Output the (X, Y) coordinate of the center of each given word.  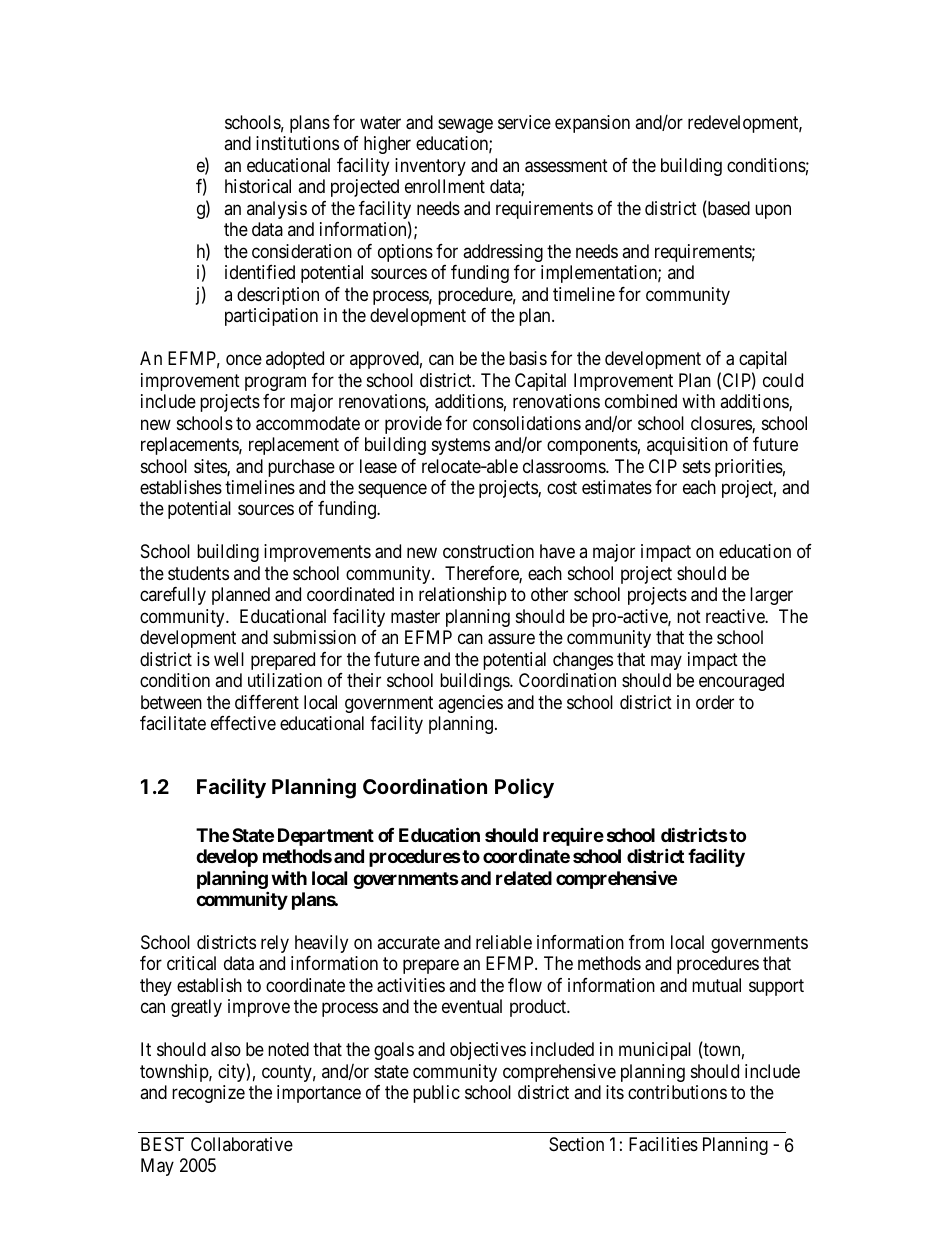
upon (773, 211)
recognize (208, 1094)
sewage (465, 125)
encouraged (741, 682)
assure (511, 639)
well (229, 659)
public (436, 1094)
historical (258, 186)
